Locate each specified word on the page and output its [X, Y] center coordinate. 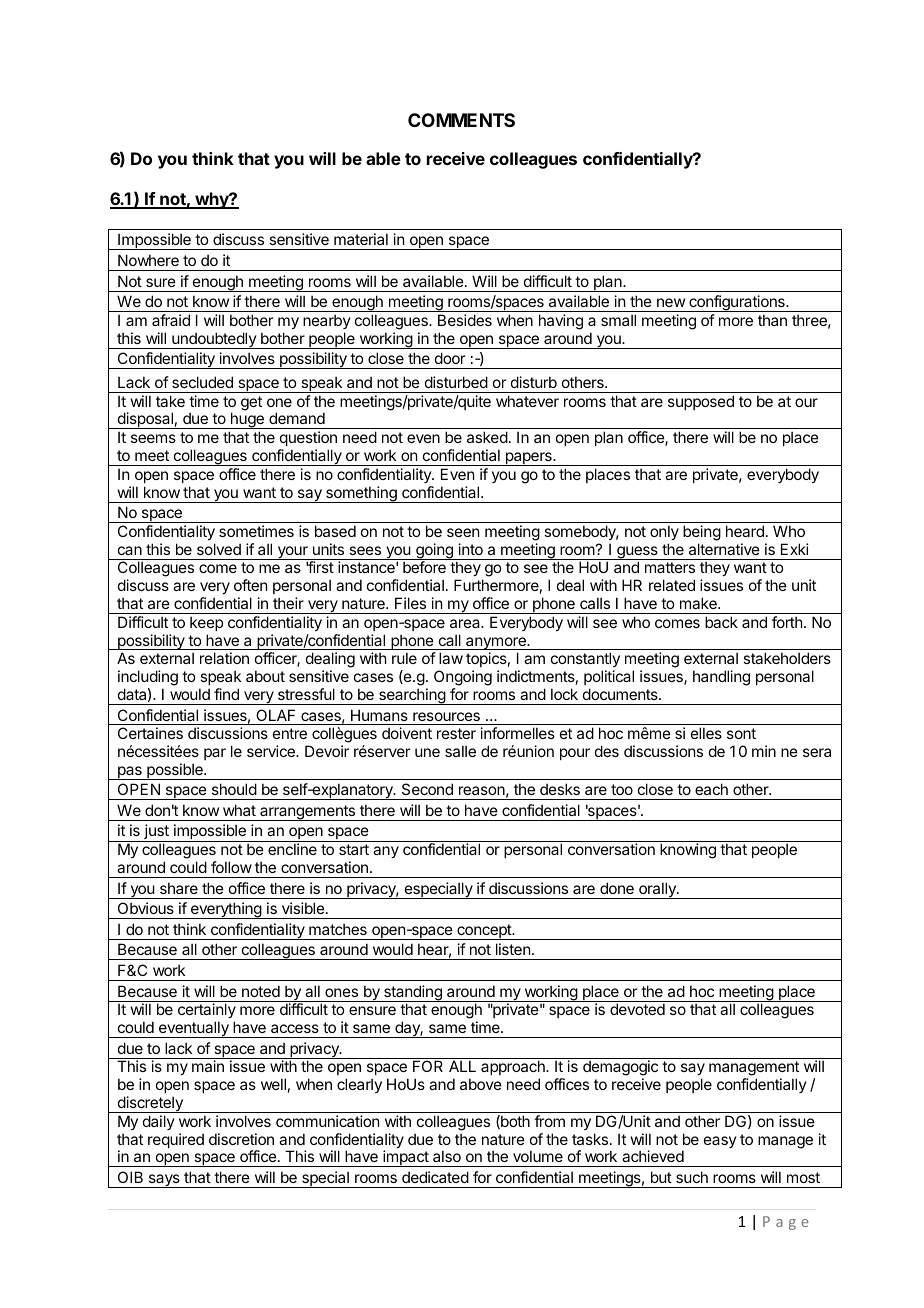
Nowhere [148, 260]
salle [460, 751]
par [215, 754]
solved [219, 549]
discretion [241, 1139]
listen [513, 949]
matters [670, 567]
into [471, 549]
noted [261, 991]
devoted [637, 1009]
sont [741, 733]
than [772, 320]
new [671, 302]
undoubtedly [214, 340]
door [450, 358]
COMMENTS [461, 120]
